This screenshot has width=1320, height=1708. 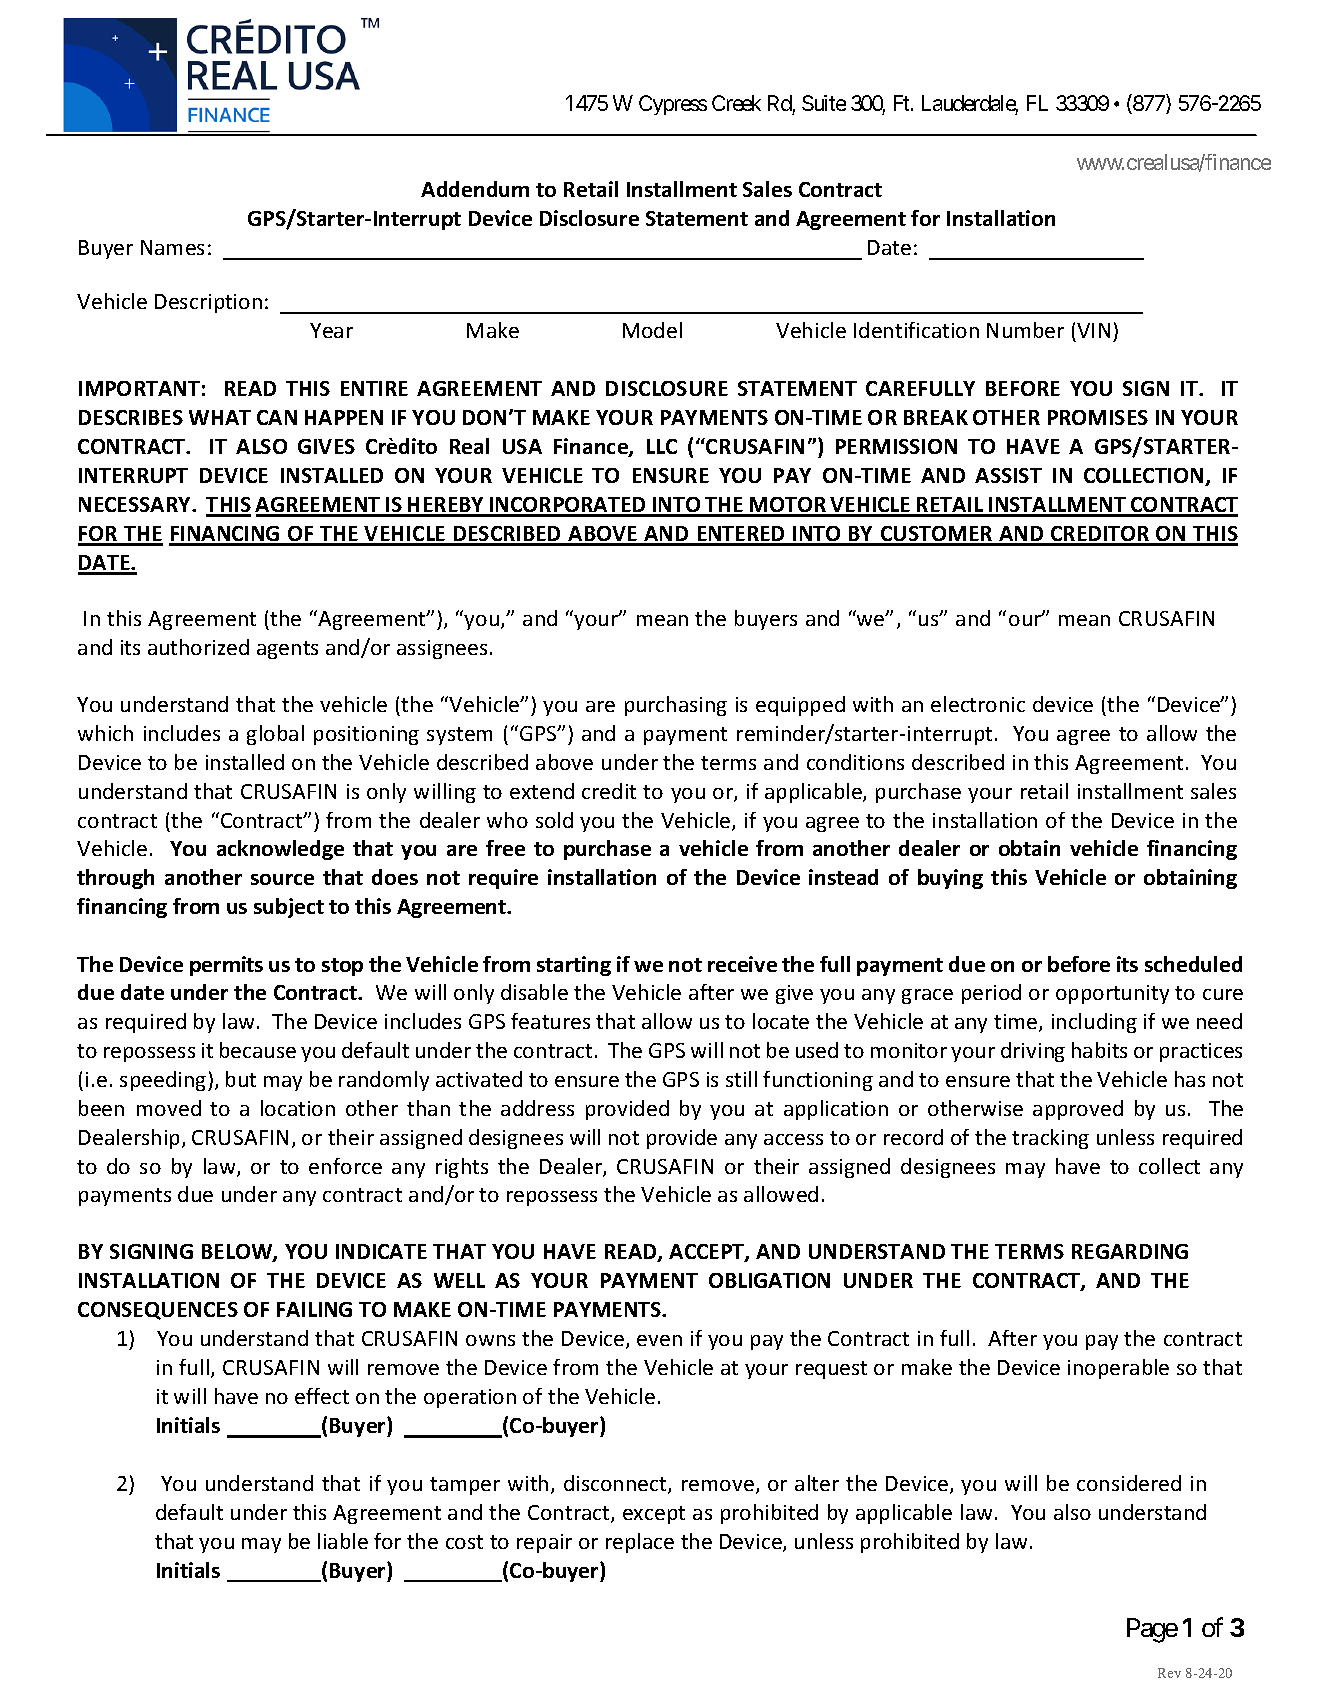 I want to click on REGARDING, so click(x=1130, y=1251).
